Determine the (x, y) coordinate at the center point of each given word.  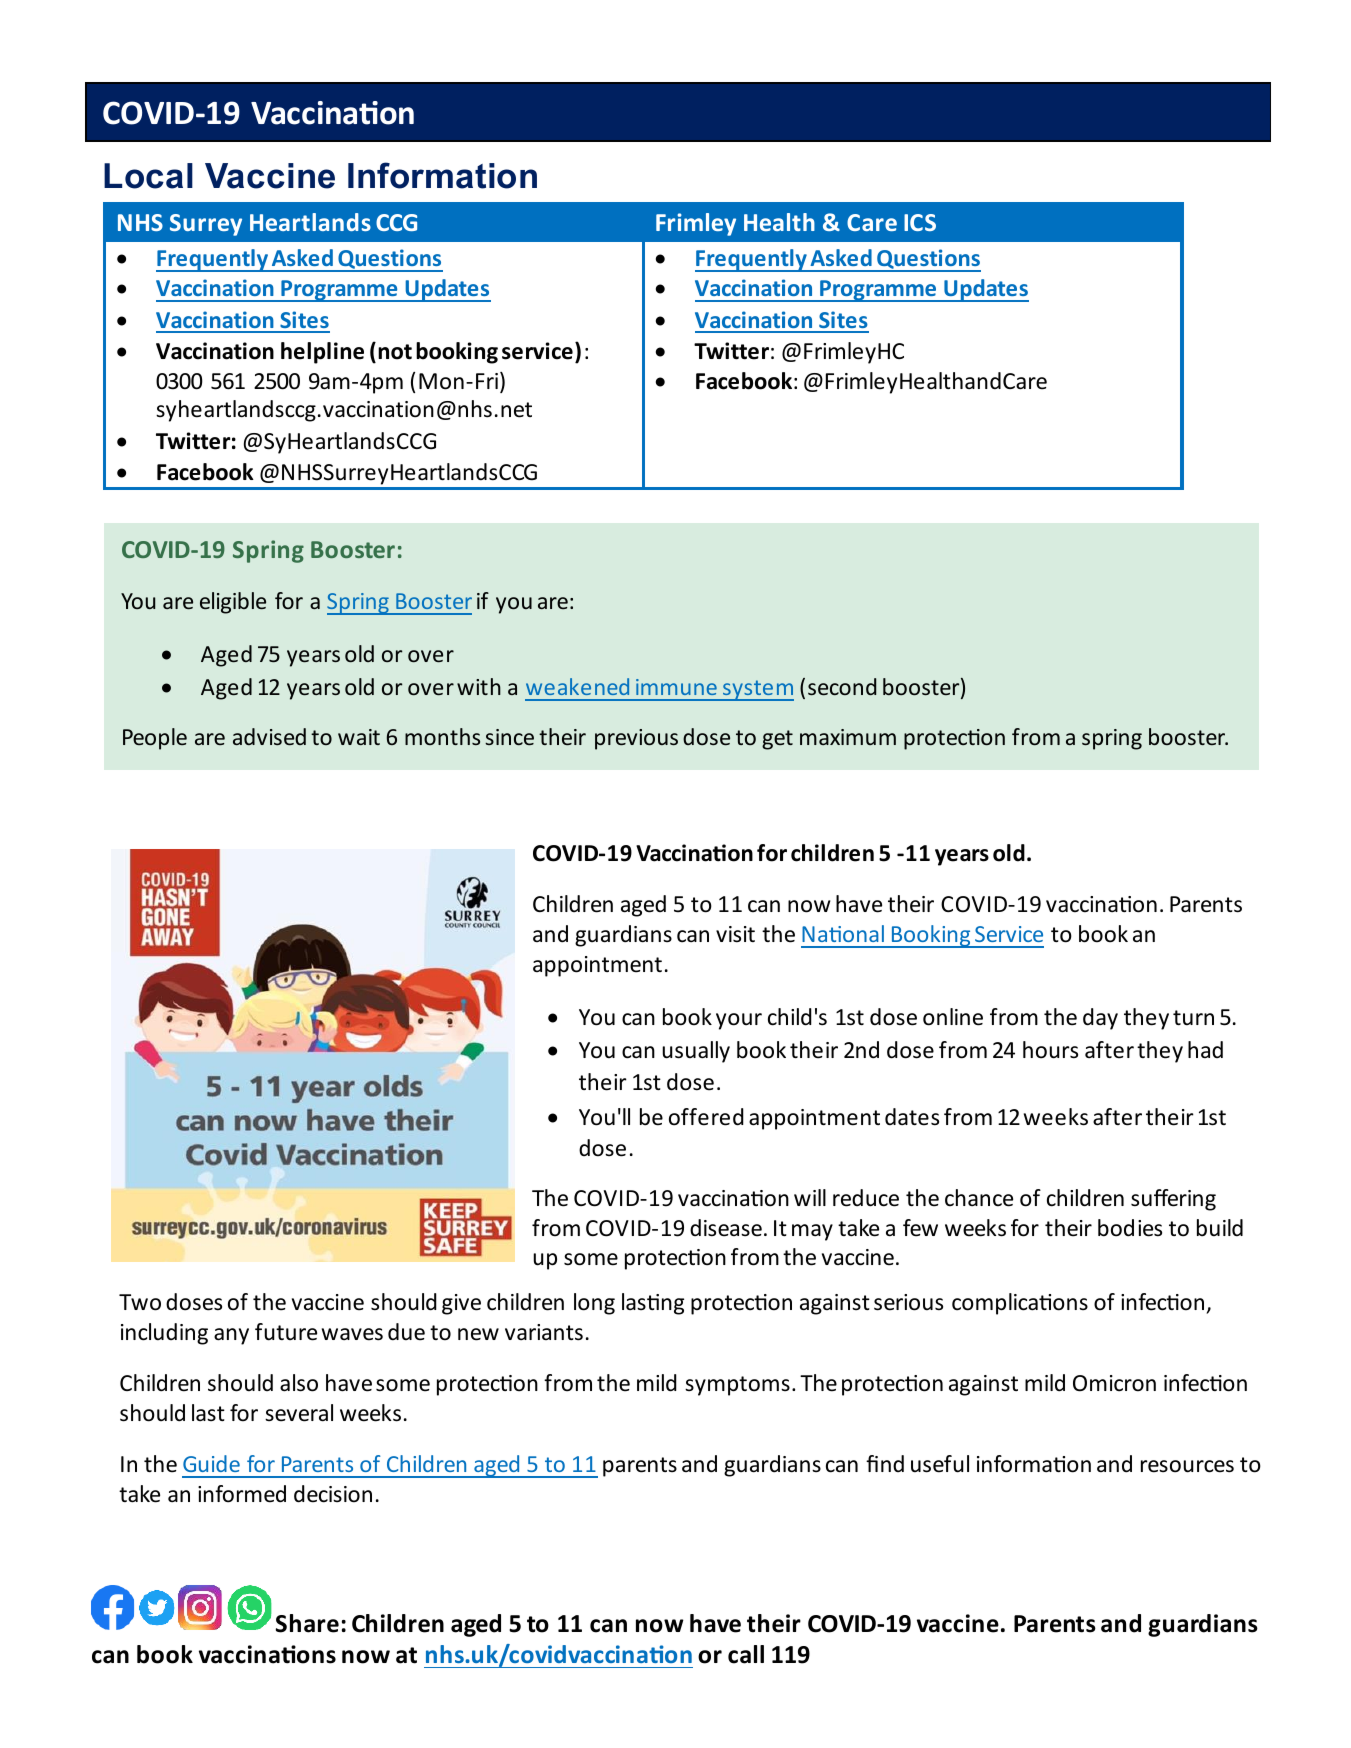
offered (706, 1117)
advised (269, 737)
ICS (920, 222)
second (842, 687)
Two (140, 1302)
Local (148, 176)
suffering (1173, 1200)
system (757, 690)
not (395, 352)
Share (307, 1623)
